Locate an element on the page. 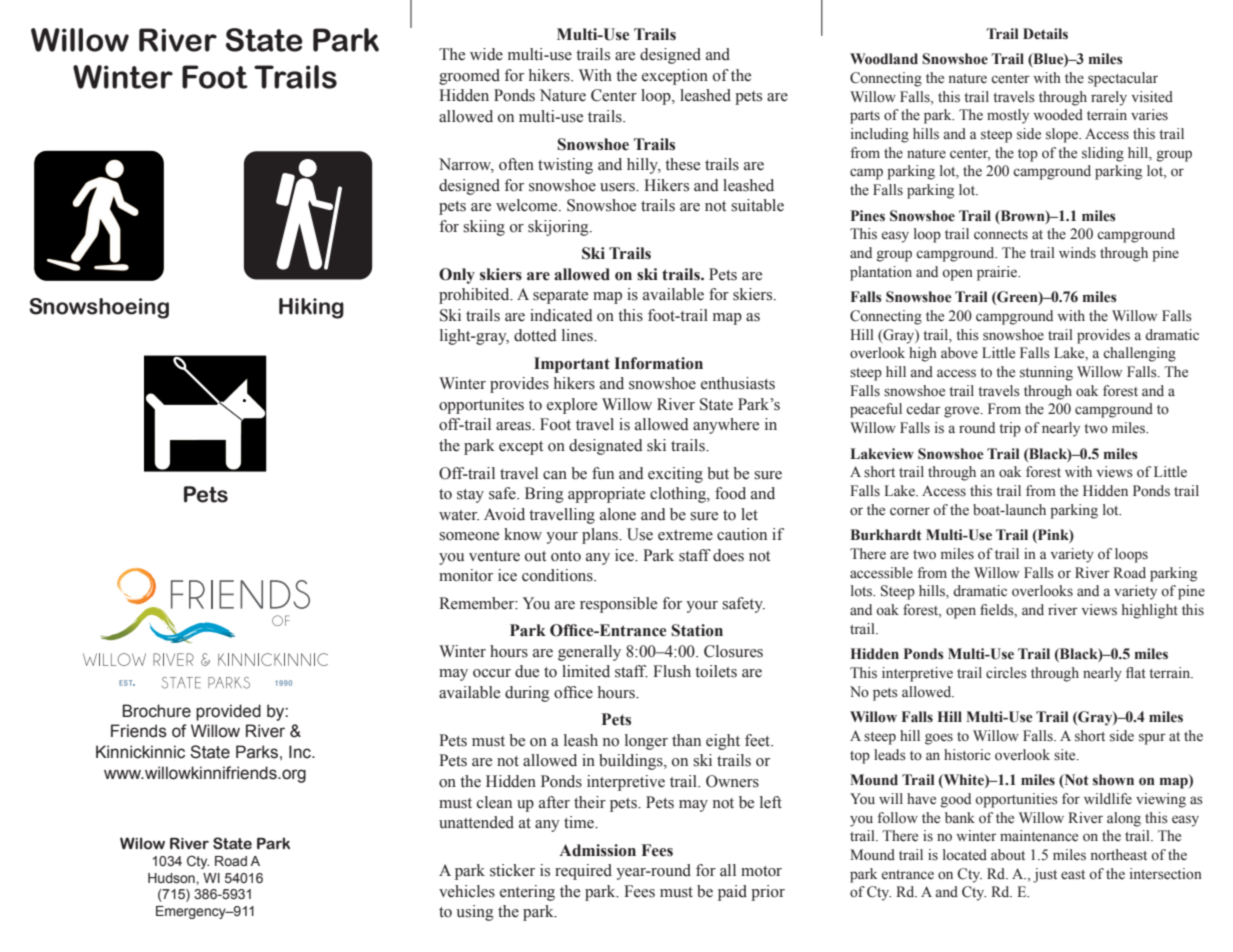  groomed is located at coordinates (469, 77).
